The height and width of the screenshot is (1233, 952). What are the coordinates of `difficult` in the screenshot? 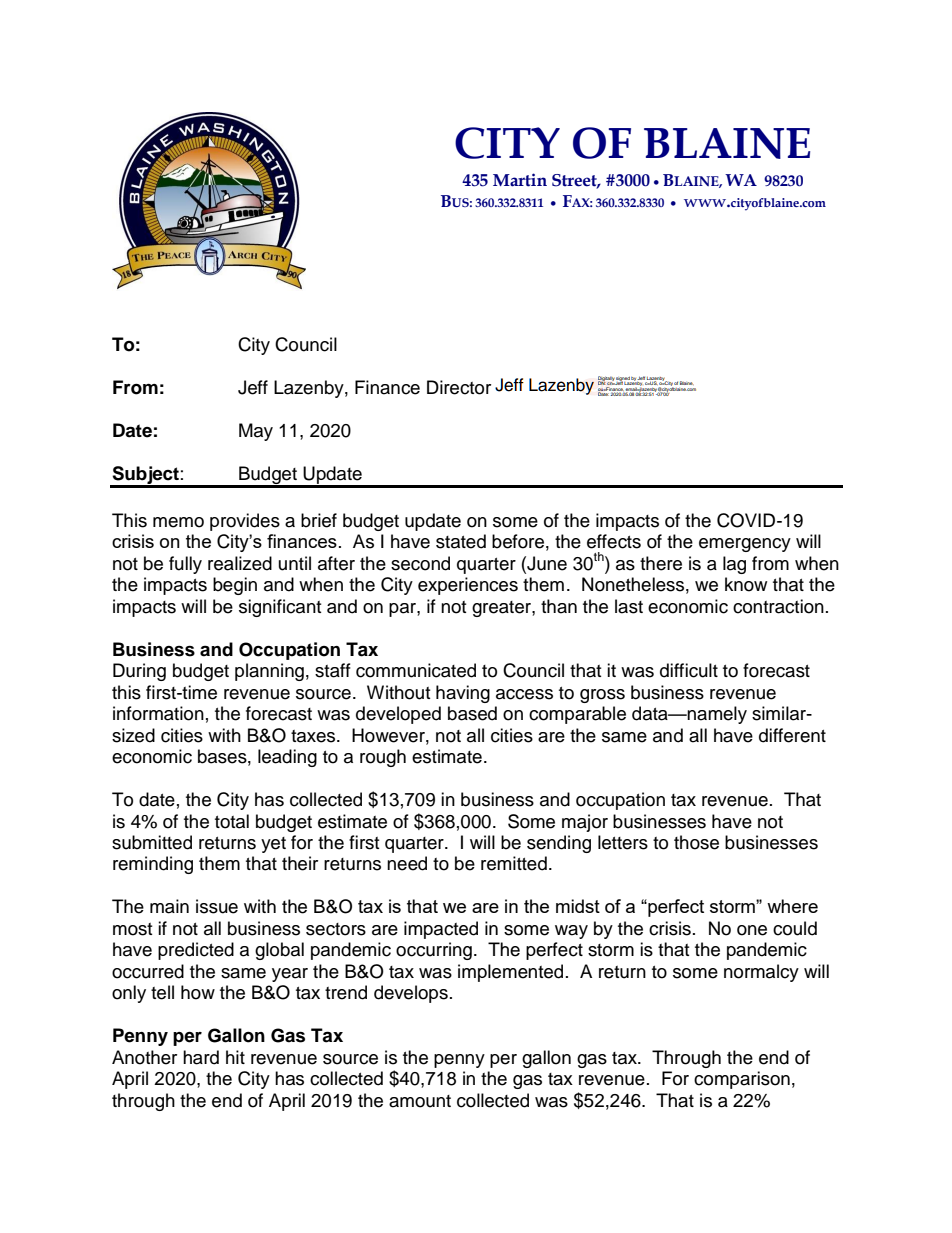 It's located at (689, 670).
